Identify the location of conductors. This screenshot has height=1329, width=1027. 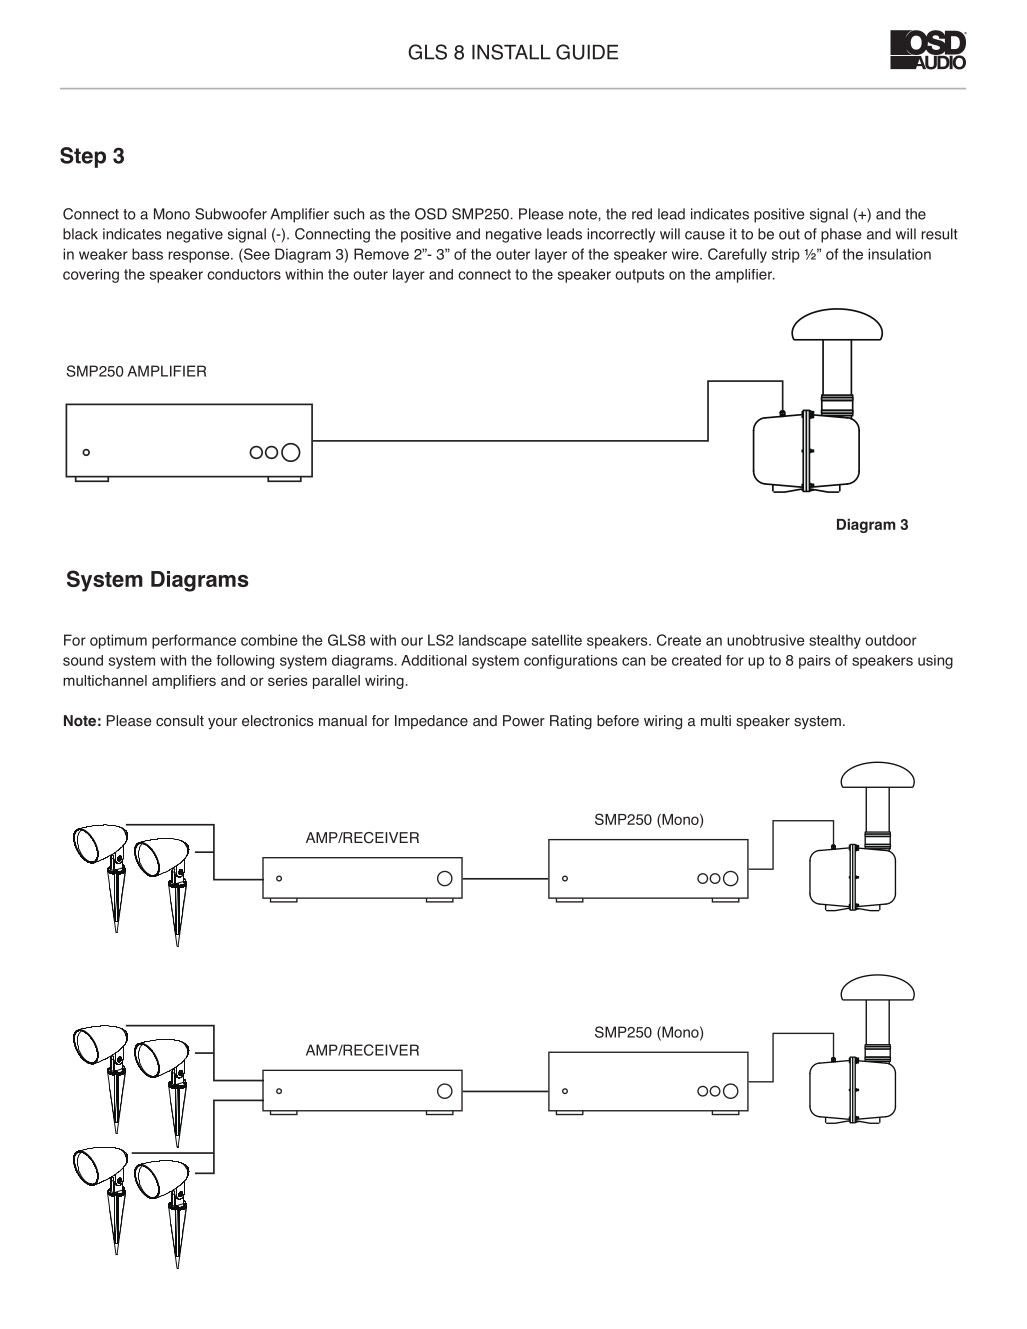
(244, 274).
